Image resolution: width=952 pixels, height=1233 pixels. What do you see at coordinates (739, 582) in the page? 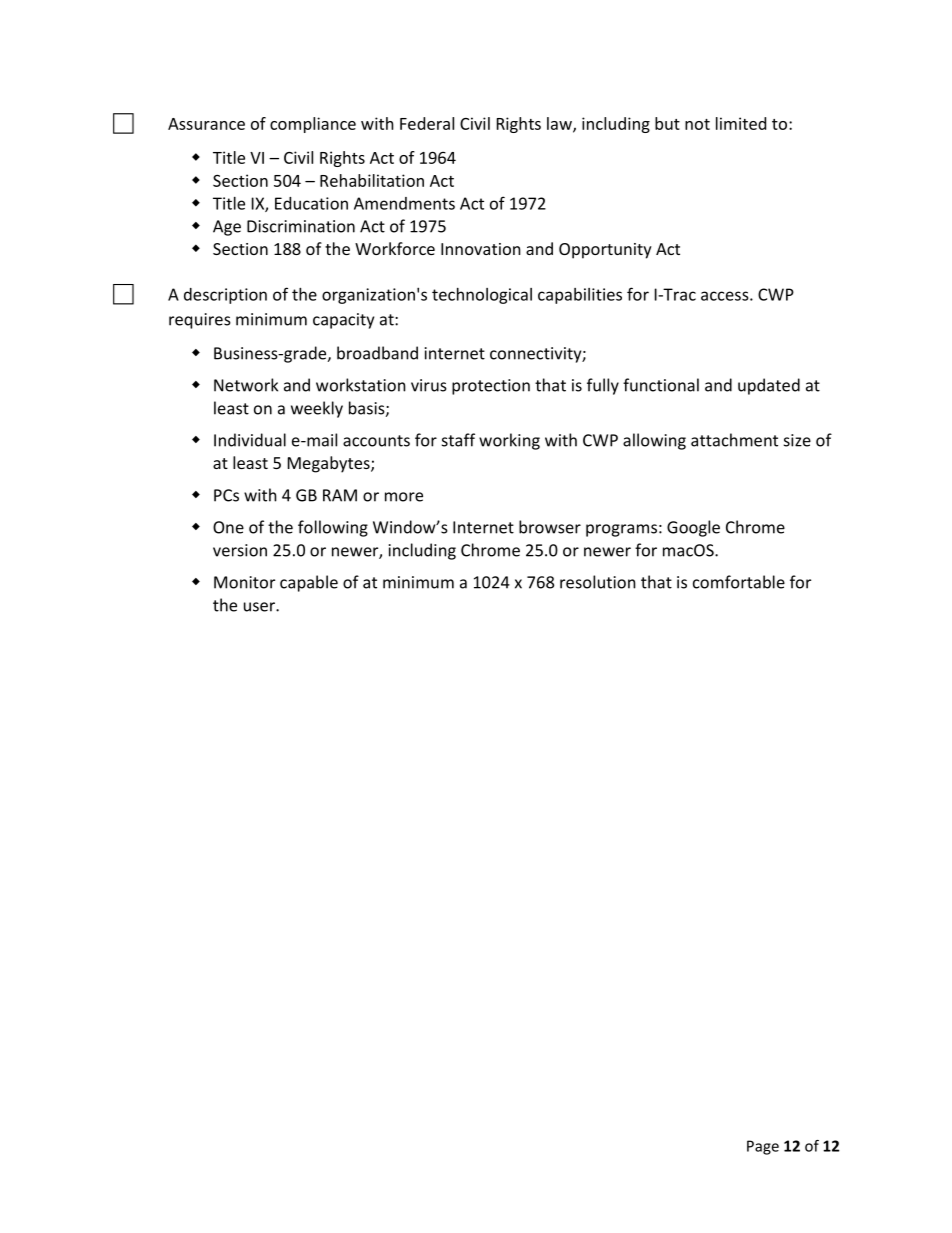
I see `comfortable` at bounding box center [739, 582].
